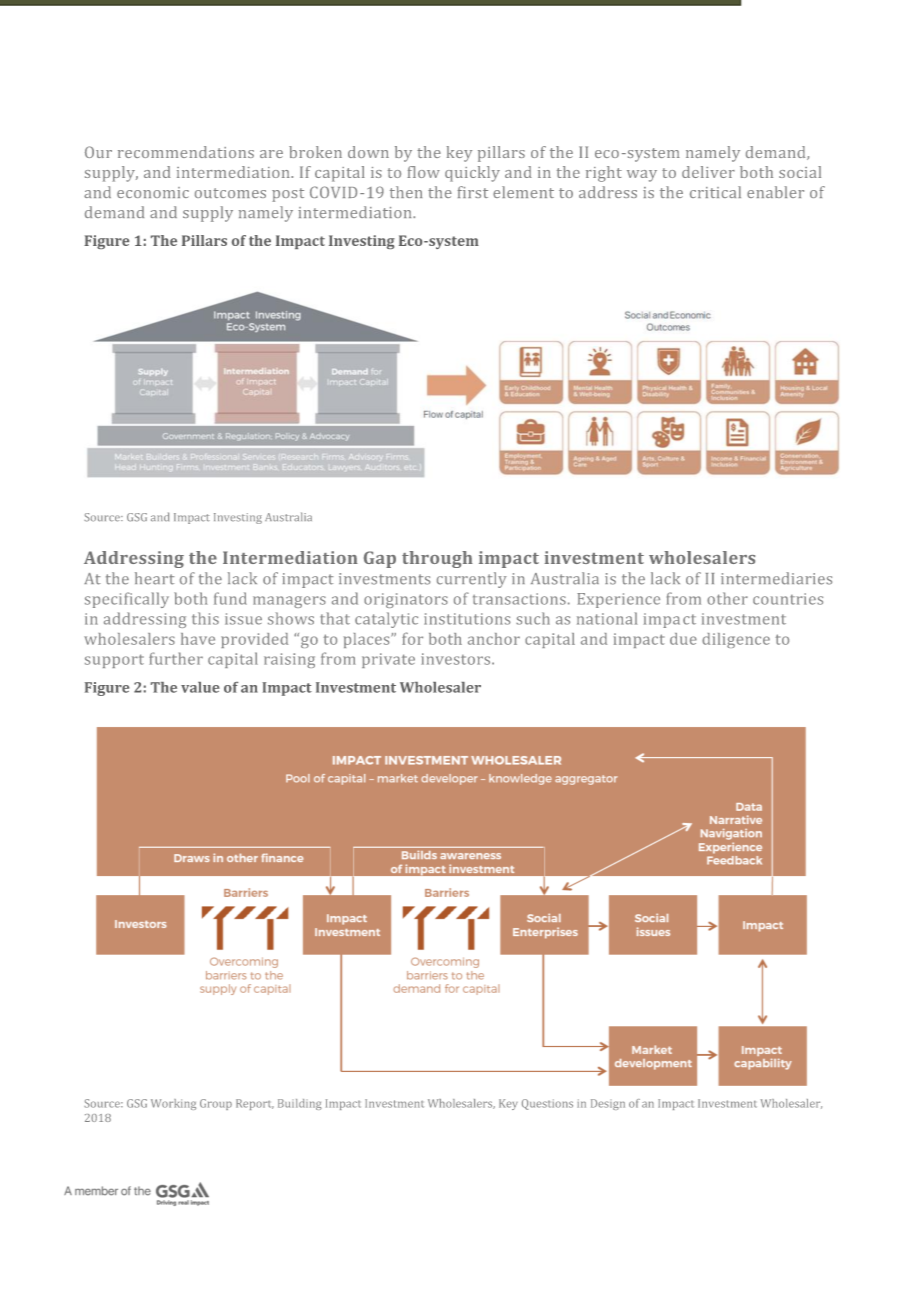  Describe the element at coordinates (736, 640) in the screenshot. I see `diligence` at that location.
